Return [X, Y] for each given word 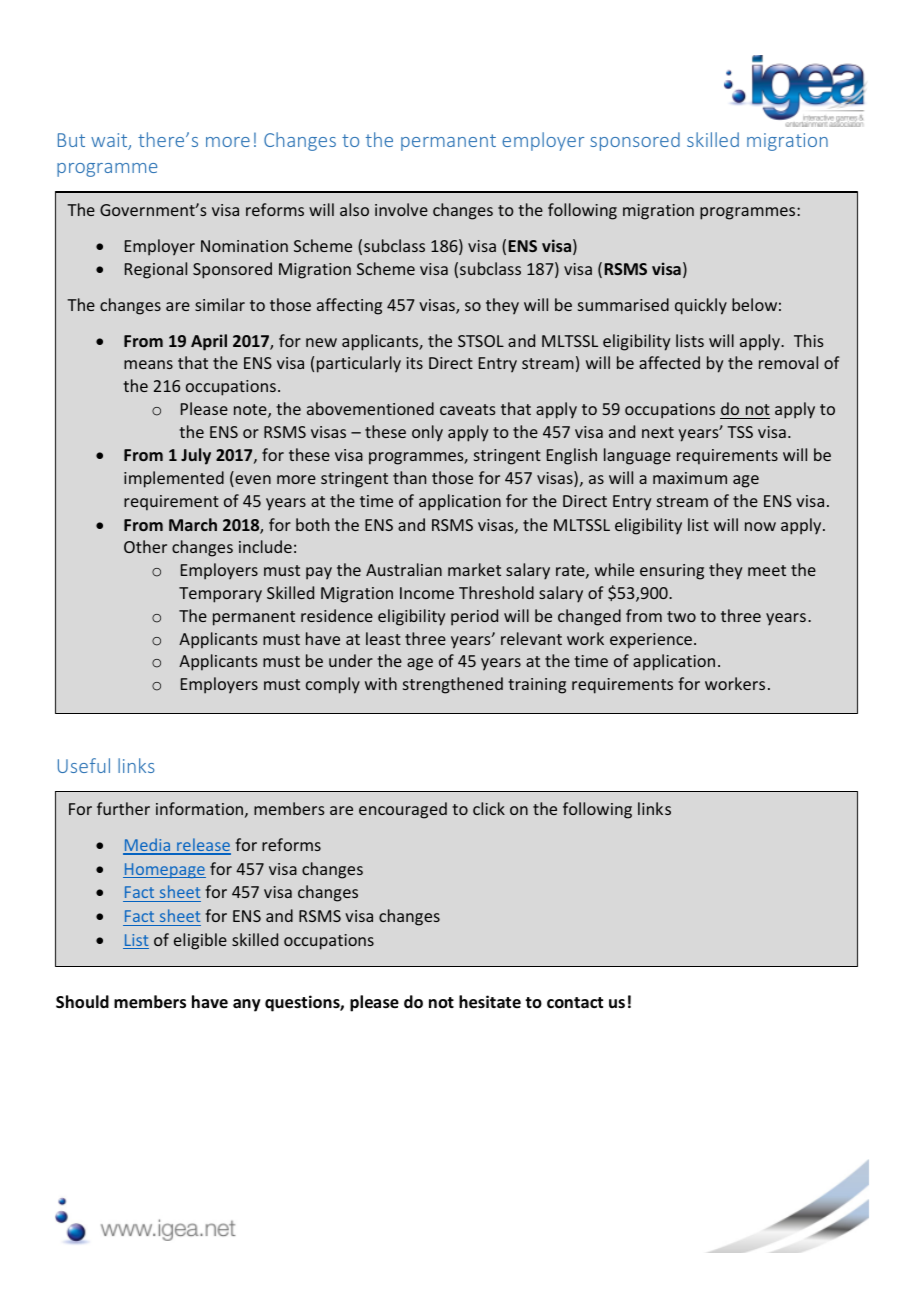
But [71, 140]
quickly [701, 306]
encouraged [403, 810]
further [123, 808]
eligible [200, 941]
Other [145, 546]
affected [669, 362]
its [415, 363]
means [148, 364]
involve [401, 209]
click [489, 808]
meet [767, 570]
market [474, 569]
